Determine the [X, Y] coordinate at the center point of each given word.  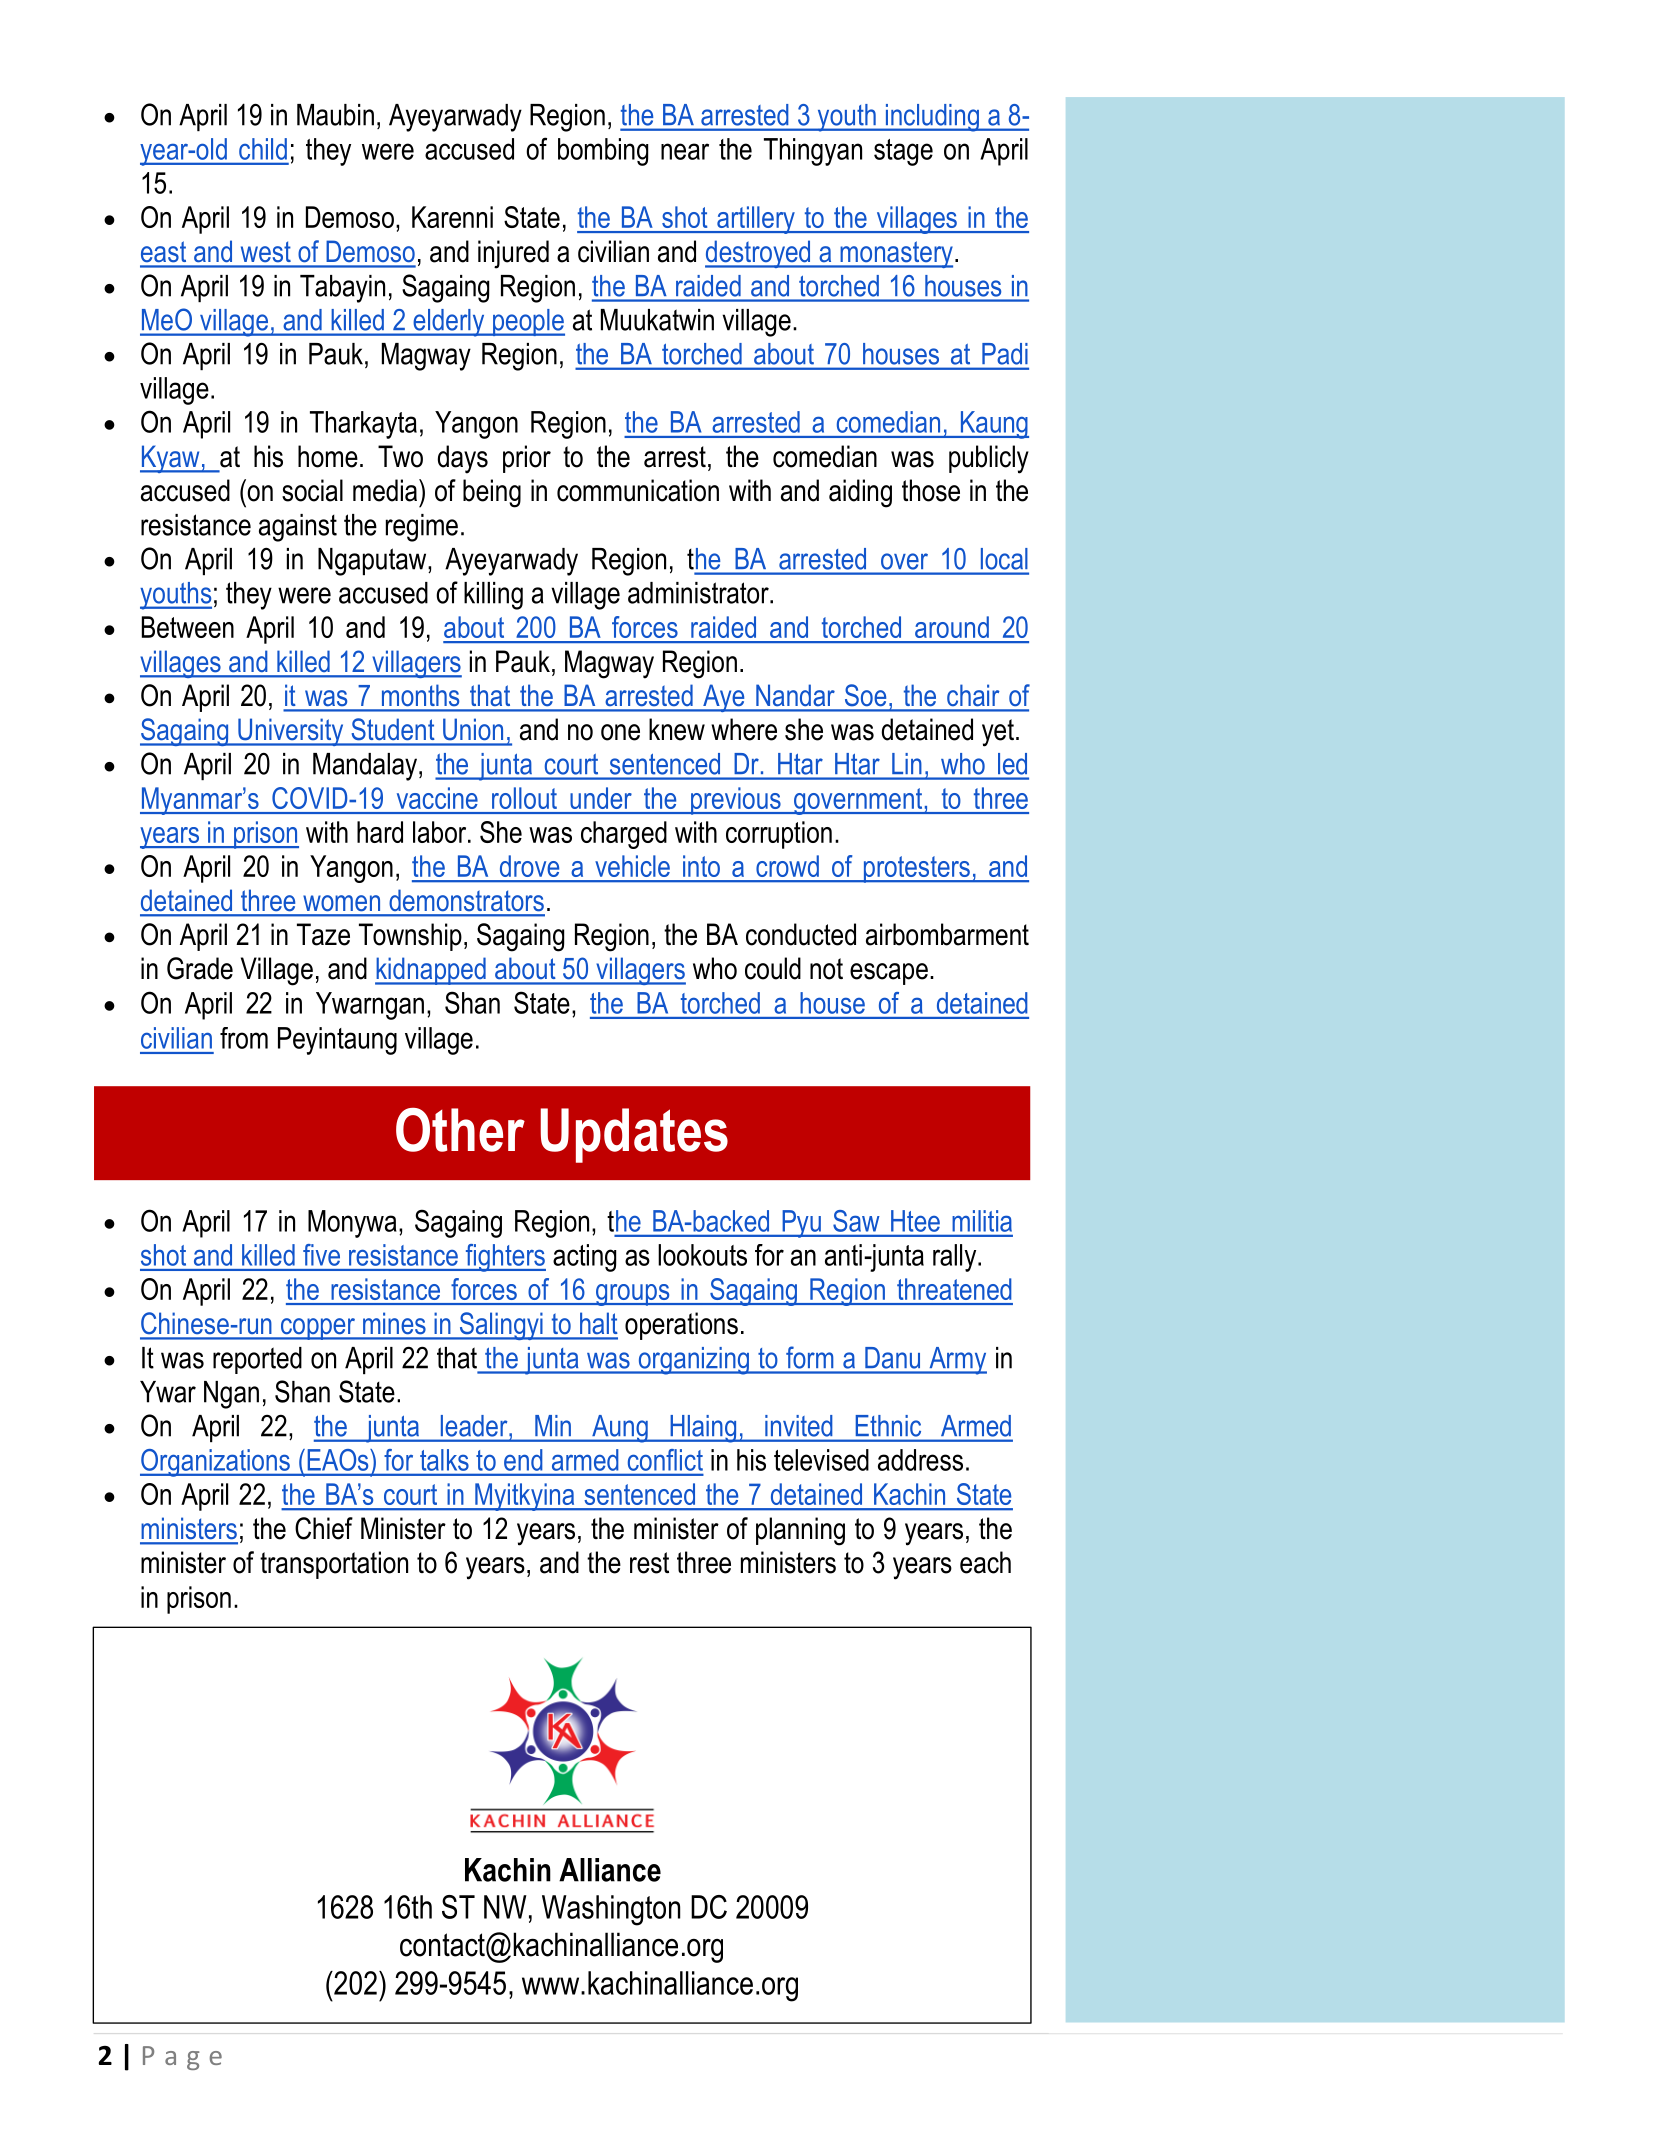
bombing [603, 152]
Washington [611, 1910]
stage [903, 152]
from [244, 1038]
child [263, 149]
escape [889, 974]
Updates [634, 1135]
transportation [334, 1565]
